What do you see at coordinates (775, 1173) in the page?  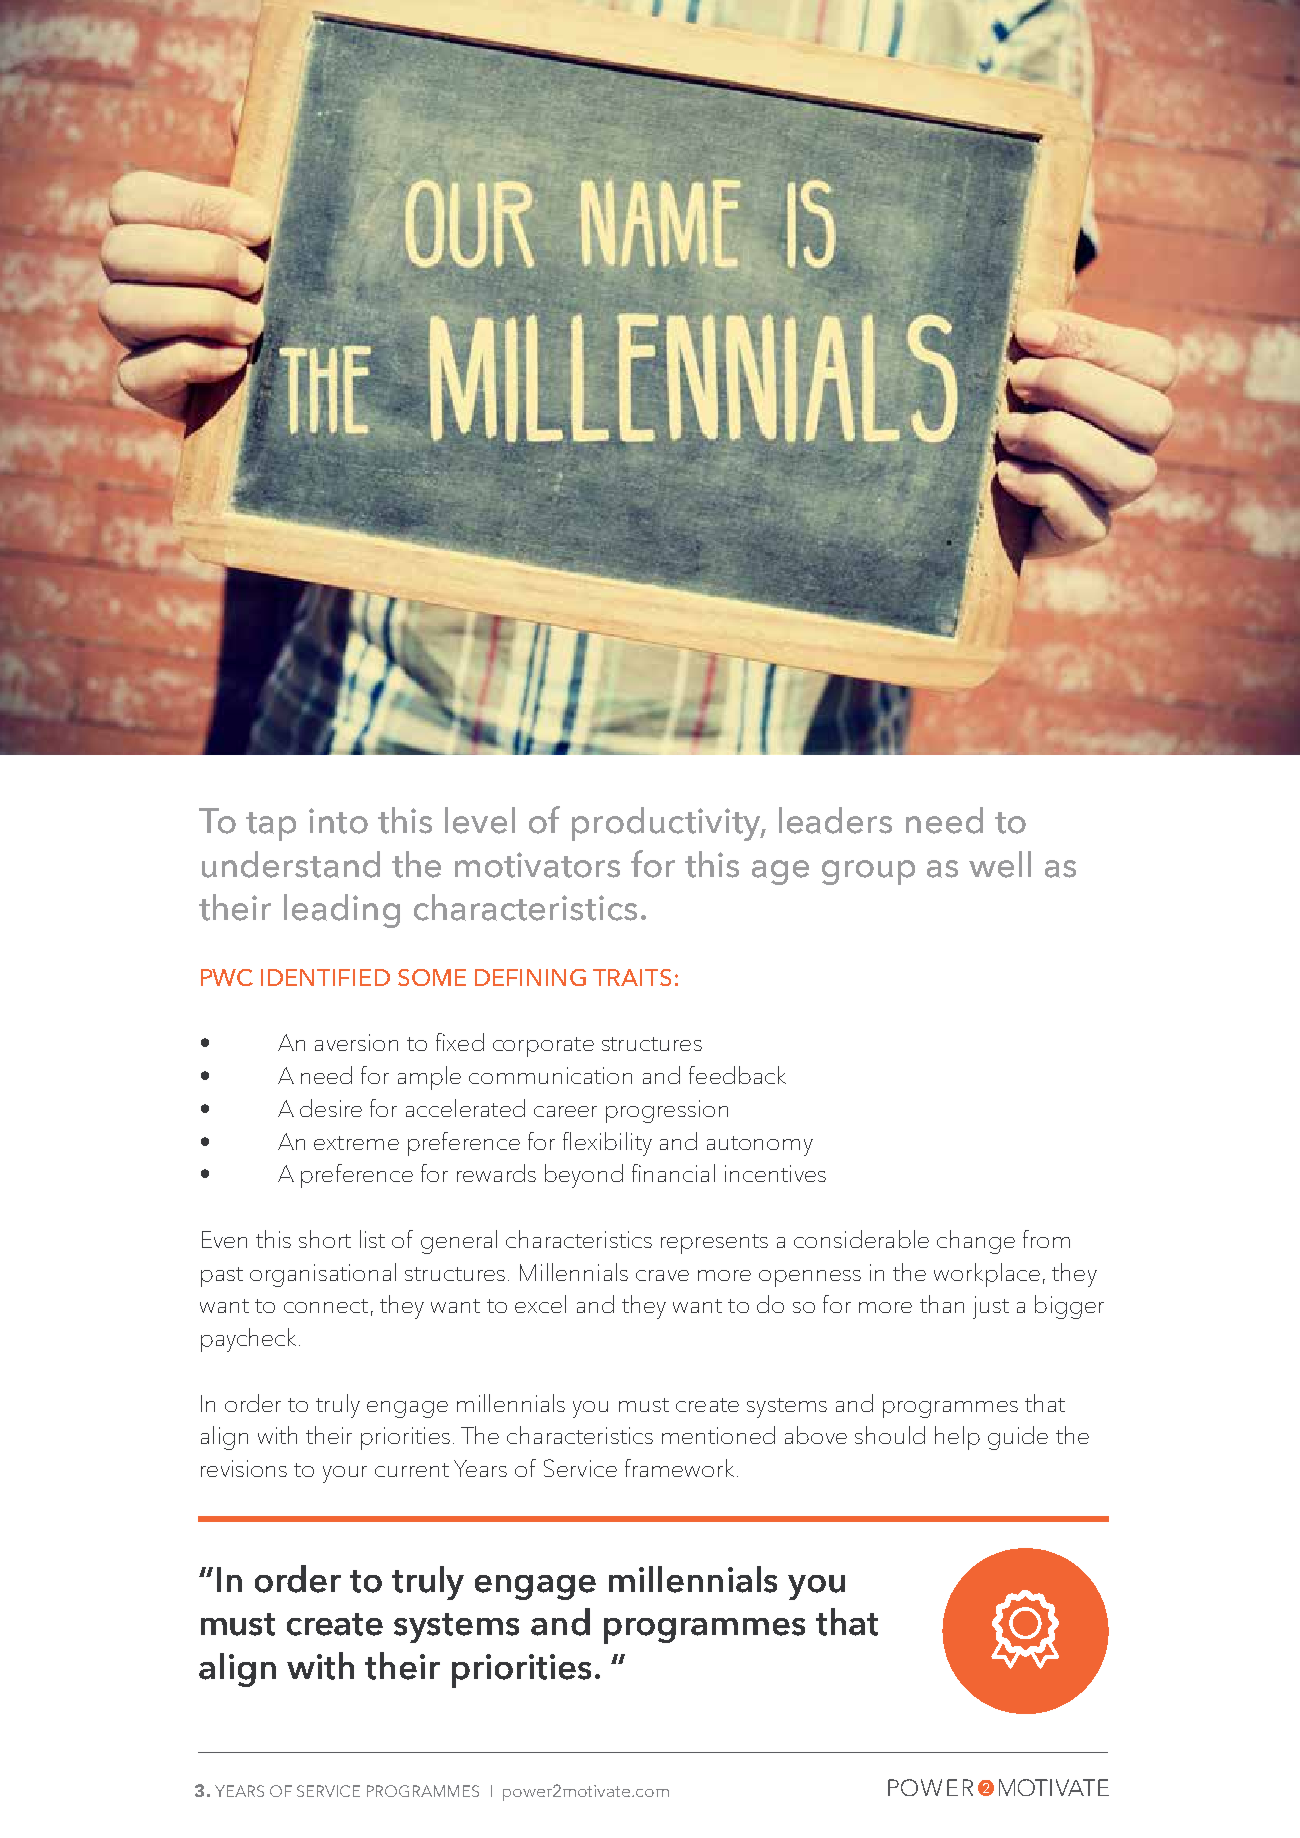 I see `incentives` at bounding box center [775, 1173].
